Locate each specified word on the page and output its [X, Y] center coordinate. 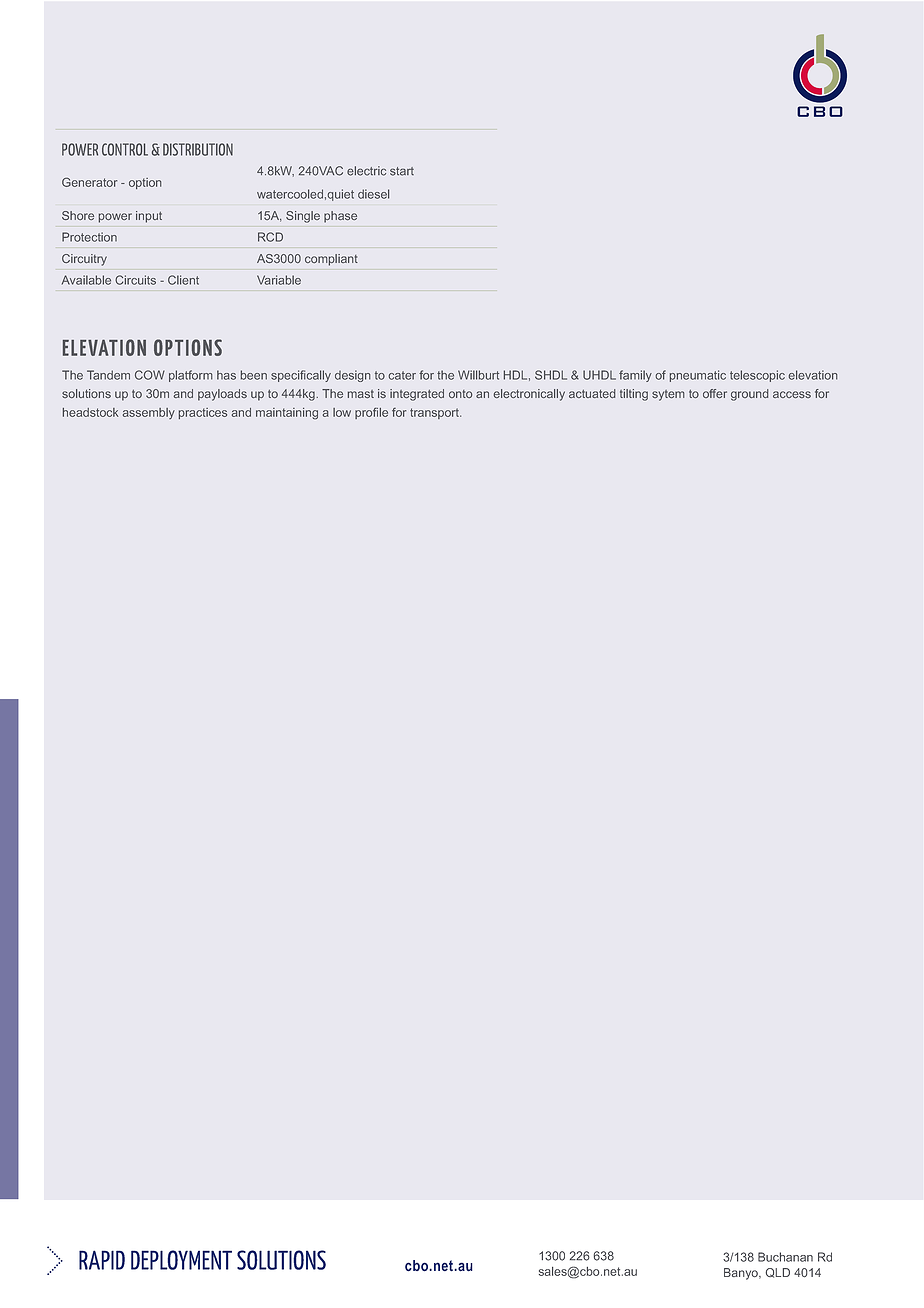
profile [371, 413]
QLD [777, 1273]
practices [203, 413]
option [145, 183]
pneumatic [698, 376]
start [402, 171]
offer [715, 393]
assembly [149, 413]
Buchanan [785, 1257]
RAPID [102, 1260]
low [342, 412]
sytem [668, 395]
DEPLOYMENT [181, 1260]
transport [435, 413]
